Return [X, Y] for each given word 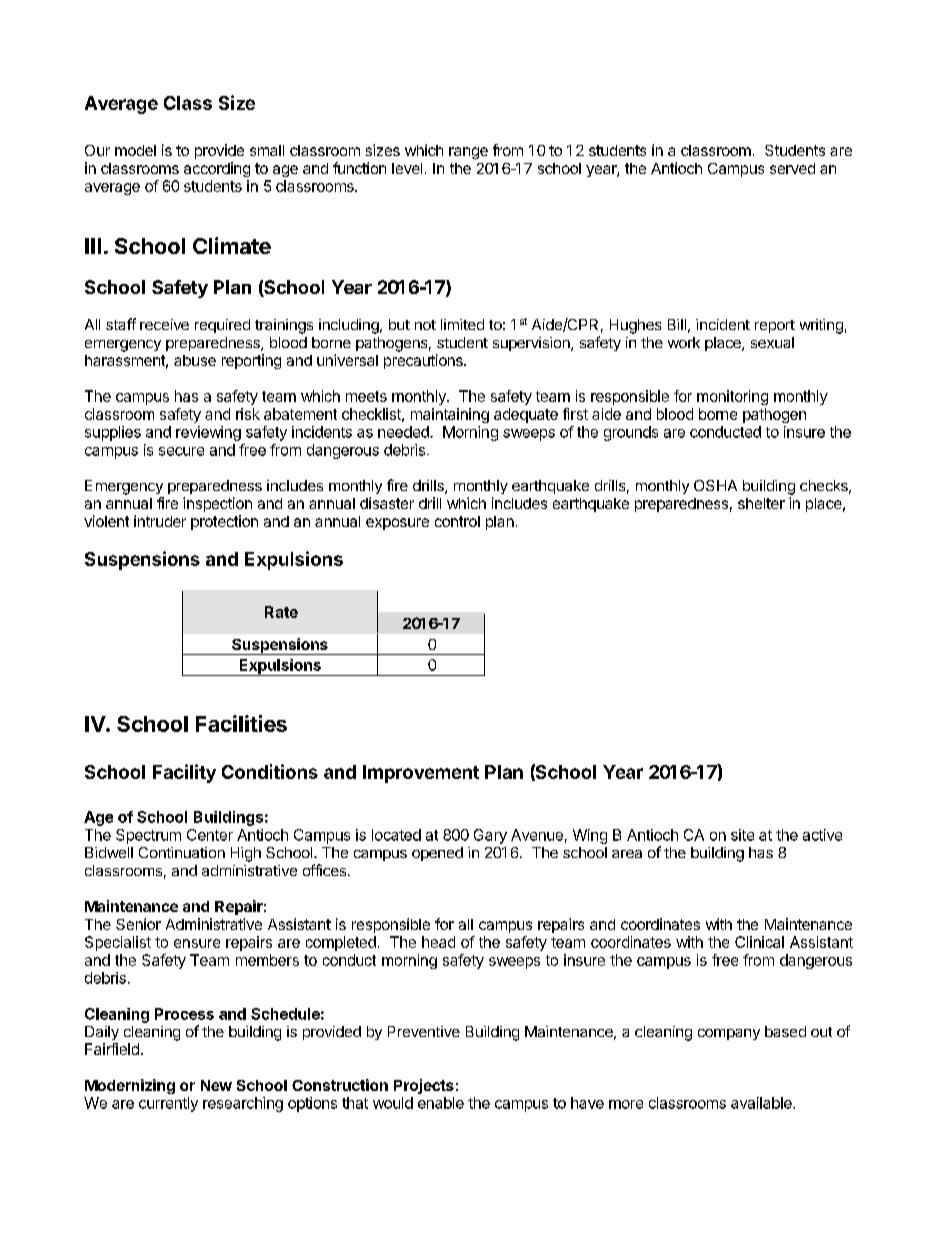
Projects [424, 1086]
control [457, 521]
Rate [281, 612]
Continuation [182, 852]
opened [437, 854]
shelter [761, 503]
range [468, 153]
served [792, 168]
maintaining [450, 415]
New [216, 1085]
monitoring [732, 397]
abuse [195, 360]
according [217, 169]
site [742, 835]
